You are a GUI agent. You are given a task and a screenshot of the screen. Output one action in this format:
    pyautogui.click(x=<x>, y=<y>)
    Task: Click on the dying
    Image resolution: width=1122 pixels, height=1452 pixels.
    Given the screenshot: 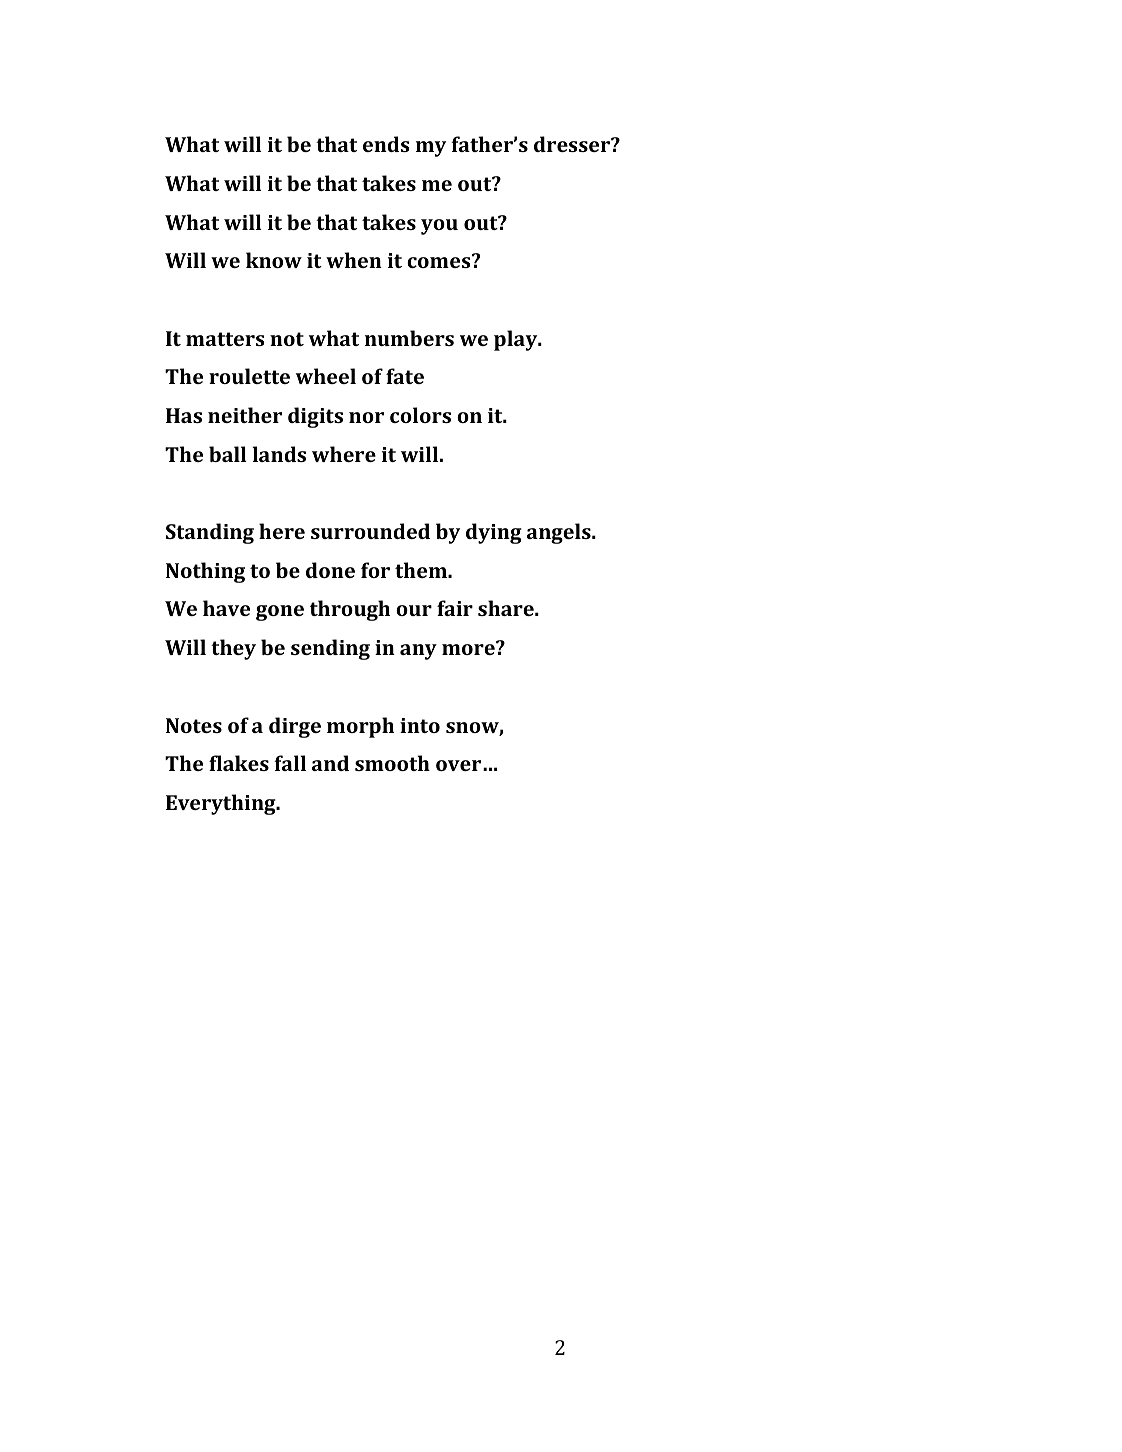 What is the action you would take?
    pyautogui.click(x=494, y=533)
